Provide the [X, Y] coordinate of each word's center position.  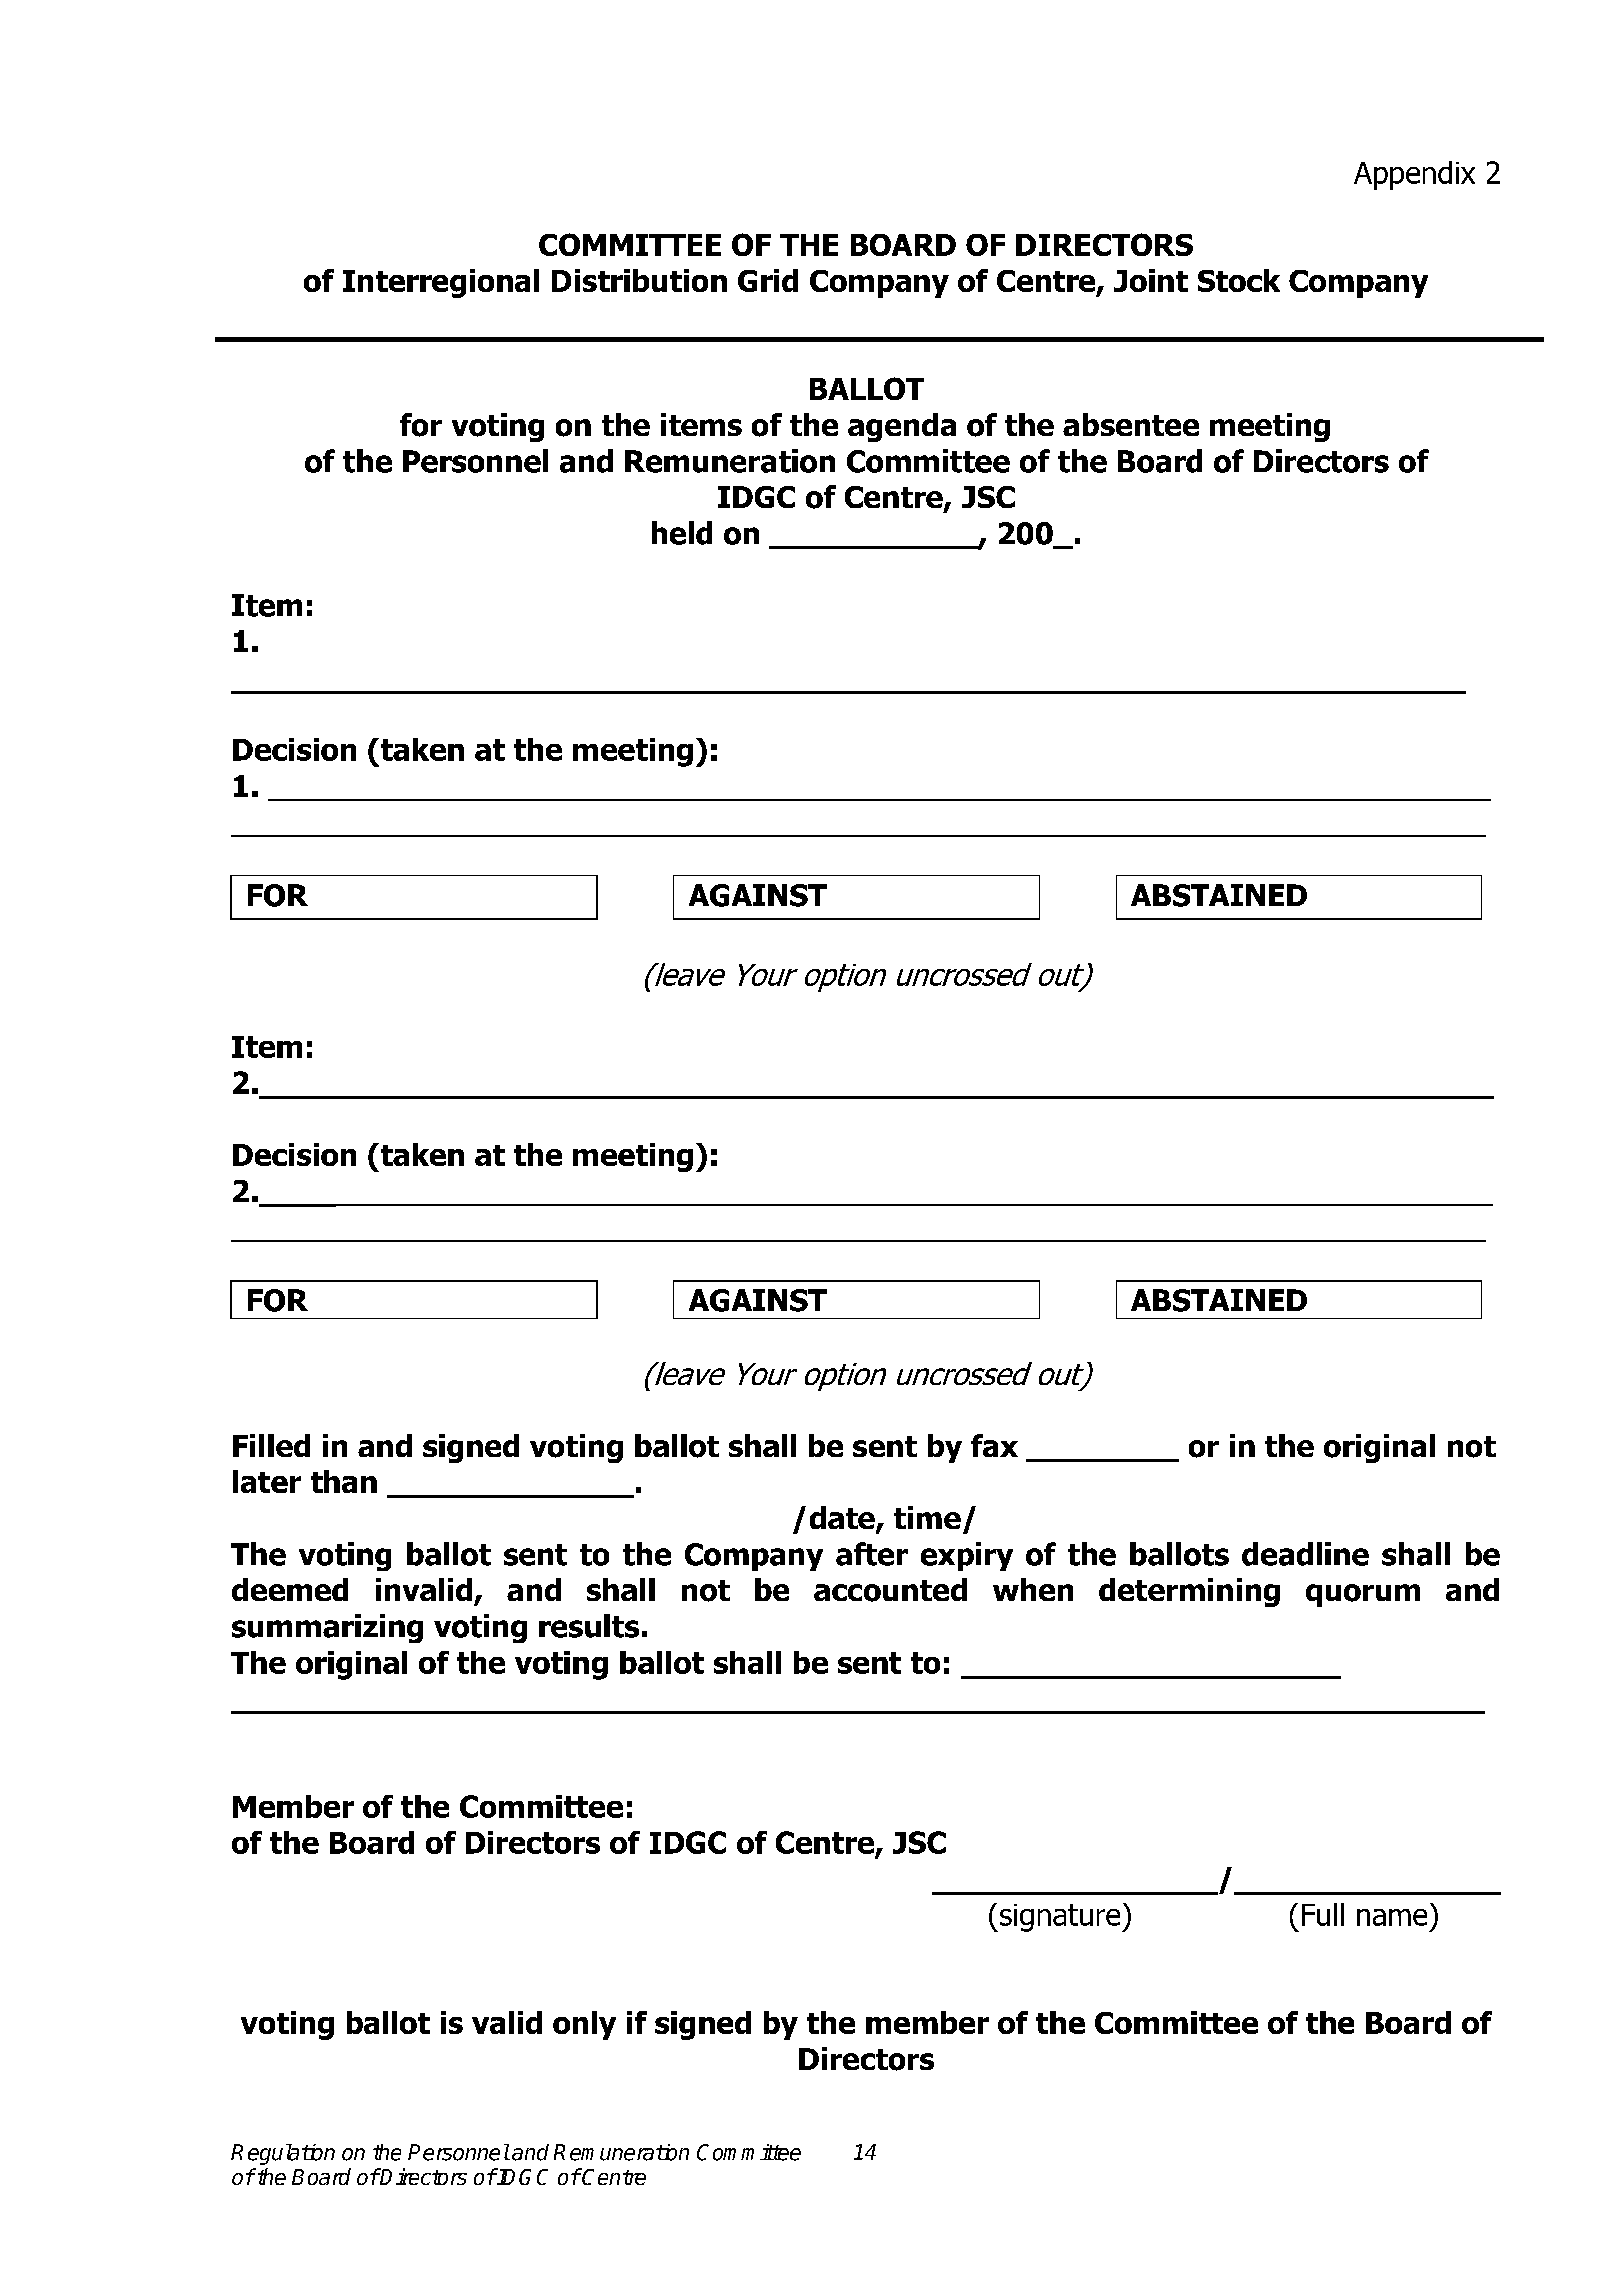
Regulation [283, 2154]
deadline [1305, 1554]
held [682, 533]
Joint [1151, 280]
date [843, 1519]
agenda [902, 427]
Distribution [639, 280]
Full [1323, 1914]
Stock [1239, 280]
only [584, 2025]
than [344, 1481]
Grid [768, 280]
